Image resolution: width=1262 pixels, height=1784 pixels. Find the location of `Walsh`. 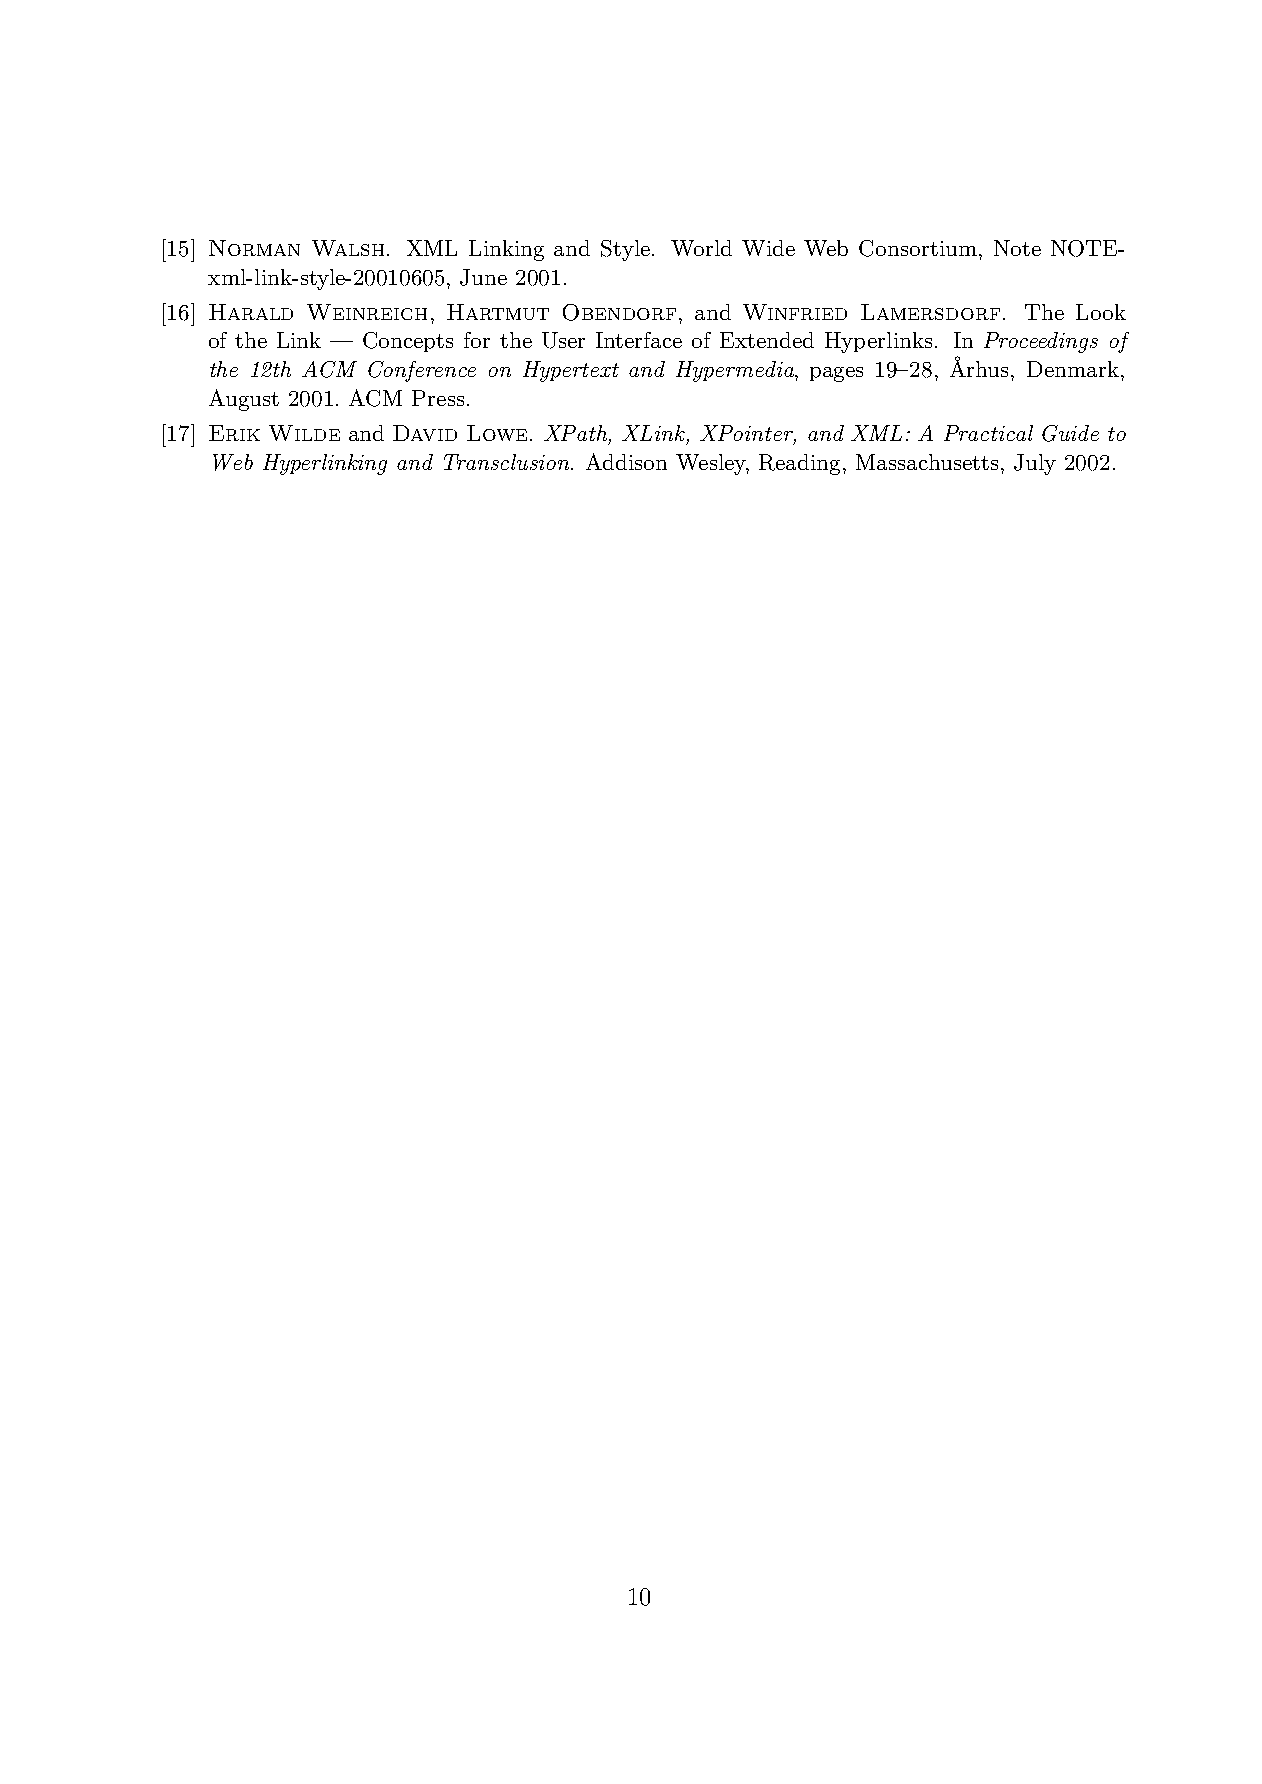

Walsh is located at coordinates (348, 248).
